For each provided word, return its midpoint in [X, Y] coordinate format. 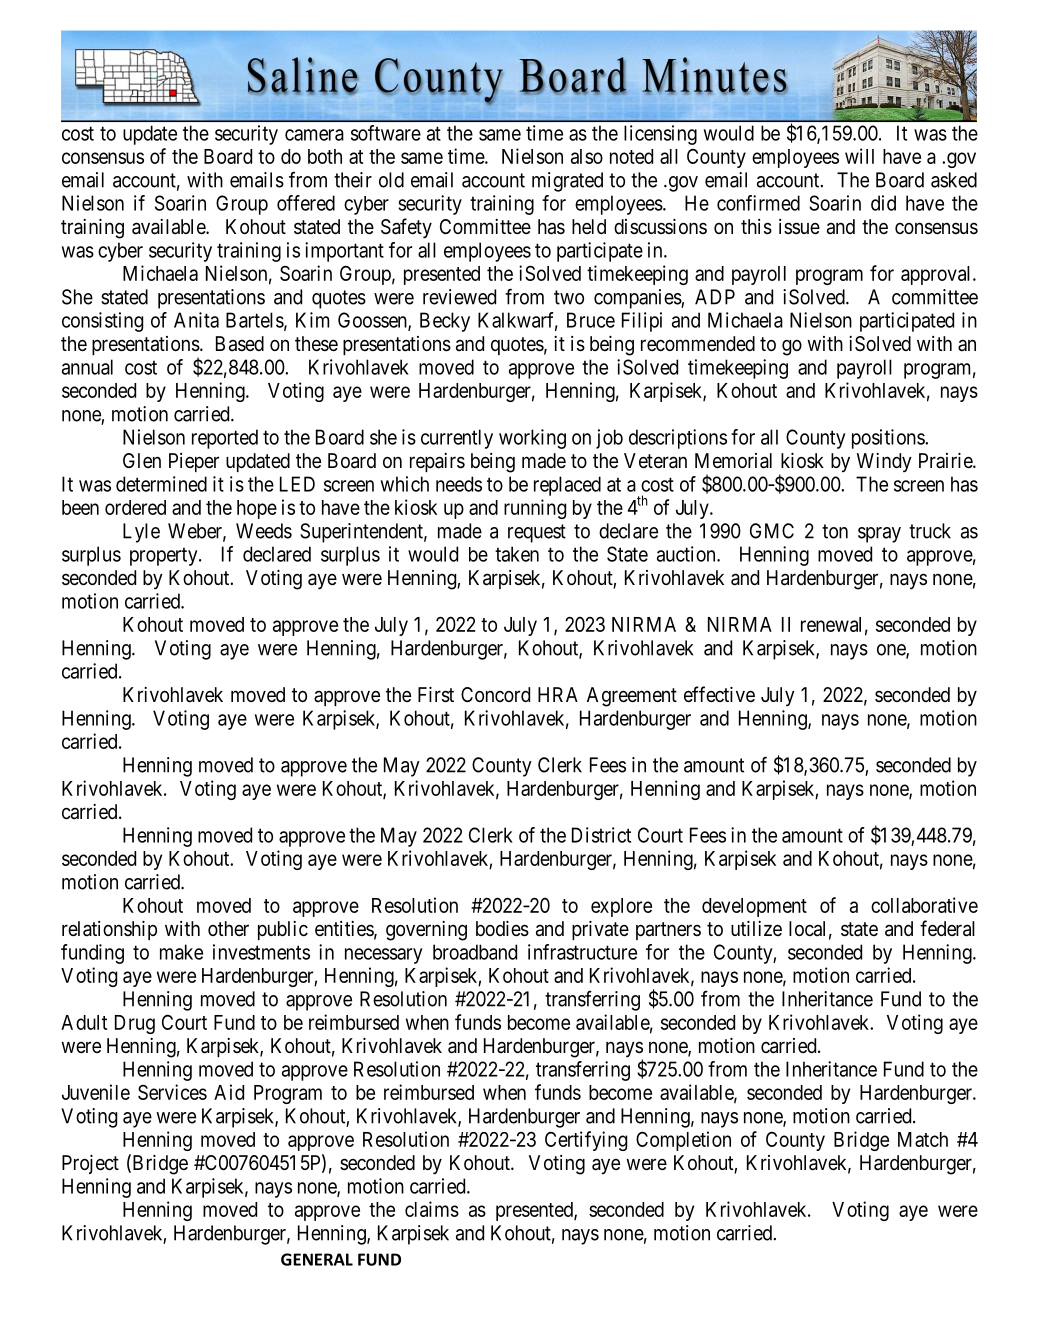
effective [719, 694]
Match [923, 1139]
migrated [567, 182]
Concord [495, 694]
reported [225, 439]
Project [90, 1164]
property [165, 556]
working [532, 439]
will [859, 156]
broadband [475, 952]
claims [432, 1209]
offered [306, 203]
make [181, 952]
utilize [756, 928]
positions [889, 439]
